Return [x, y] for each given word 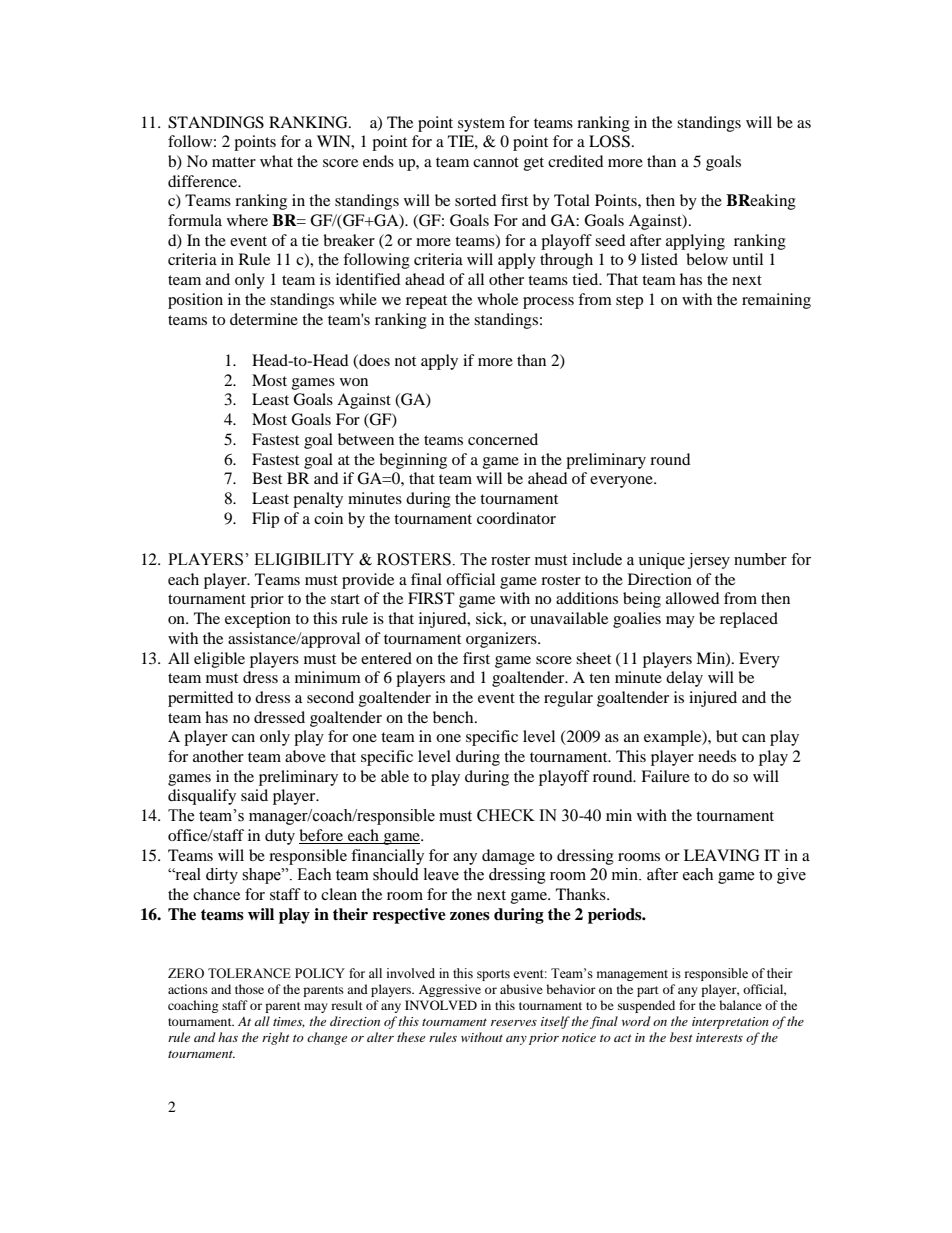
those [249, 989]
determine [264, 319]
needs [717, 756]
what [276, 161]
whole [497, 299]
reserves [514, 1023]
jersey [709, 561]
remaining [776, 301]
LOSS [609, 141]
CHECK [506, 815]
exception [258, 620]
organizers [502, 640]
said [254, 795]
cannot [496, 162]
